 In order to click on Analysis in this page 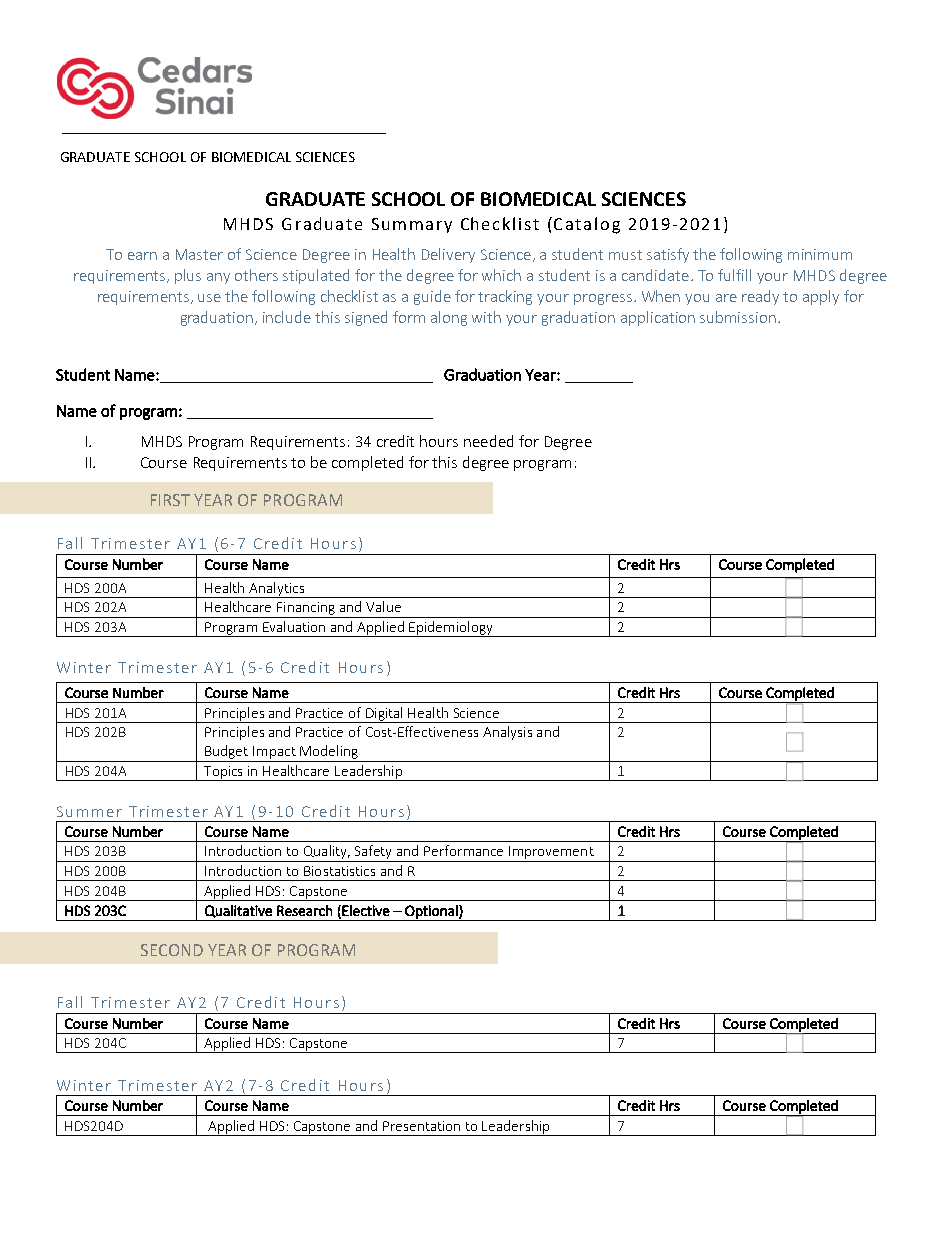, I will do `click(507, 733)`.
